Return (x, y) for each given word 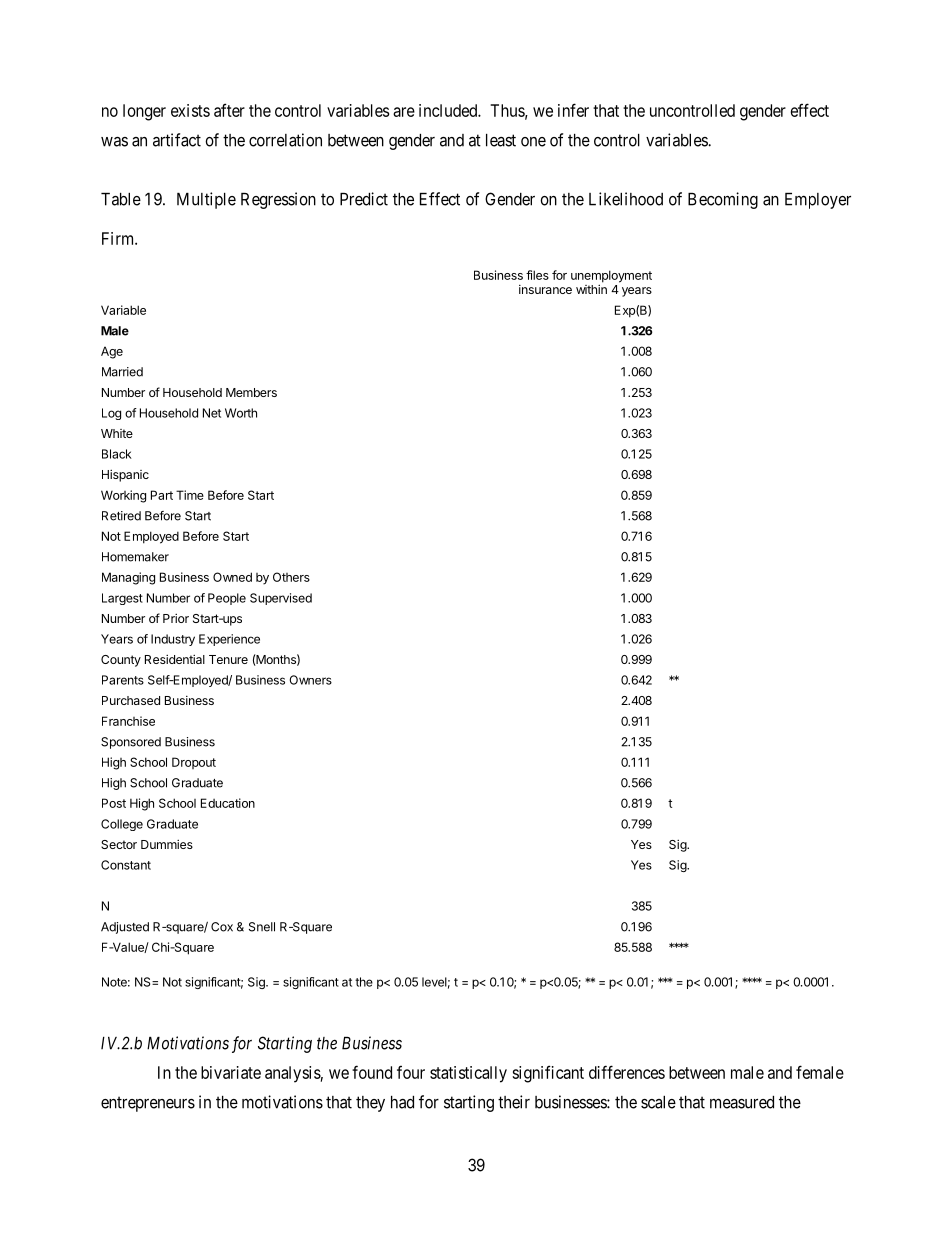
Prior (176, 618)
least (501, 140)
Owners (311, 680)
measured (742, 1102)
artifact (177, 140)
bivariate (231, 1072)
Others (291, 577)
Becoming (723, 200)
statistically (468, 1074)
